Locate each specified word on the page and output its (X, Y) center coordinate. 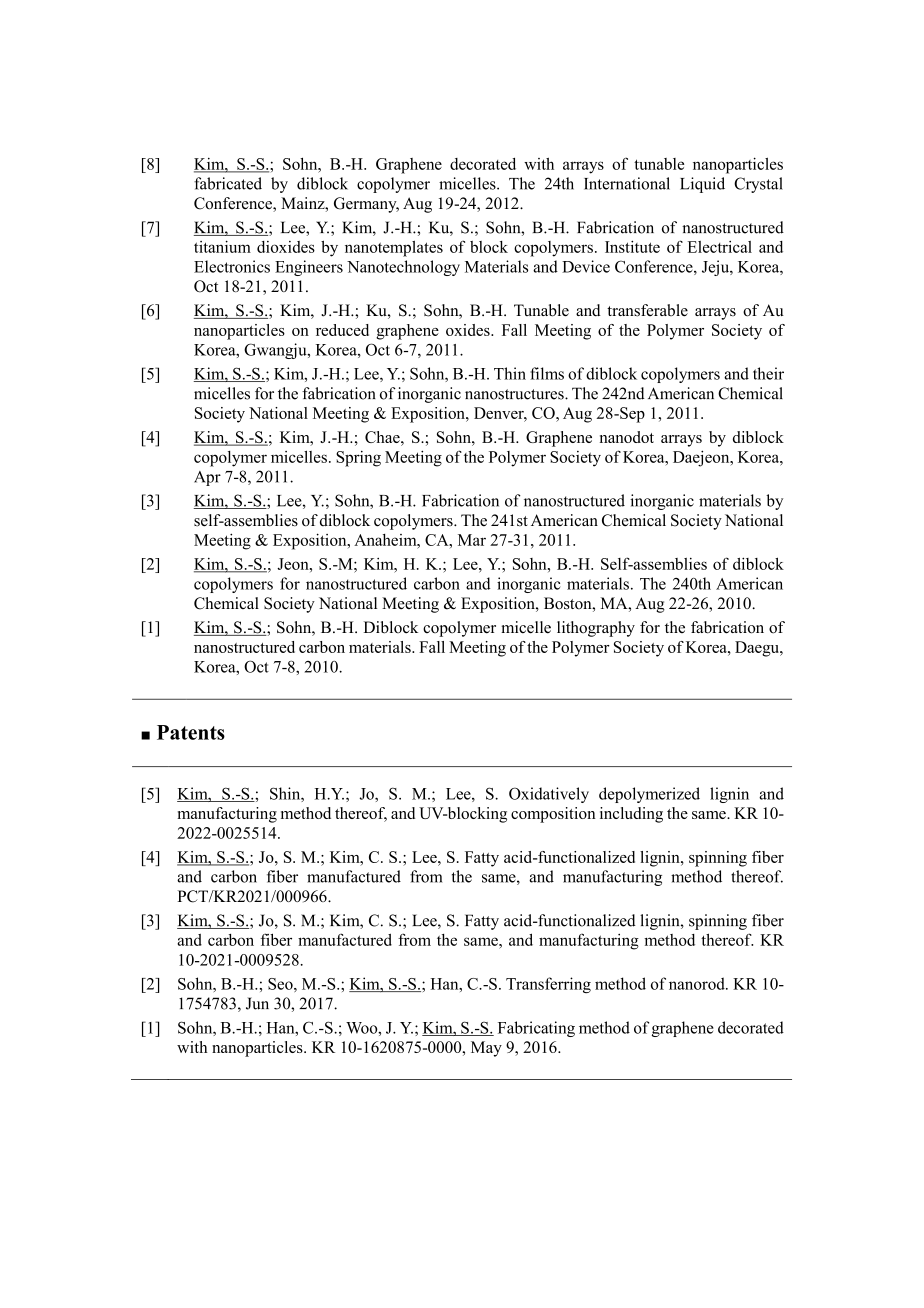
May (486, 1049)
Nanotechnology (403, 268)
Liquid (702, 185)
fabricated (228, 183)
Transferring (548, 985)
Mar (472, 540)
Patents (191, 732)
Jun (257, 1003)
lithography (596, 629)
